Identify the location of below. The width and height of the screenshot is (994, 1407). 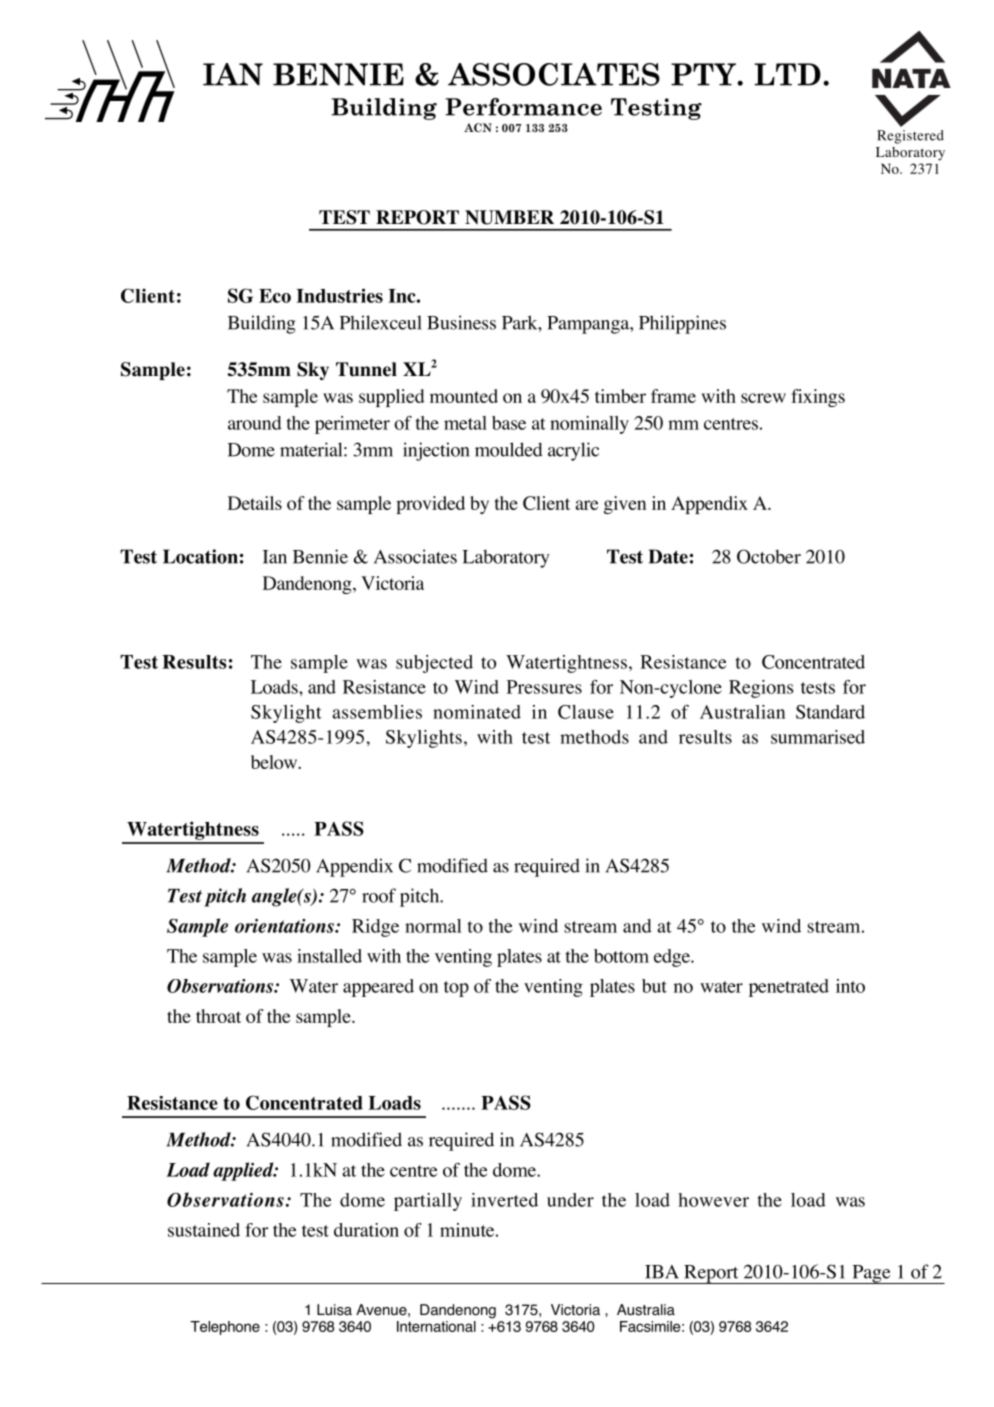
(275, 762).
